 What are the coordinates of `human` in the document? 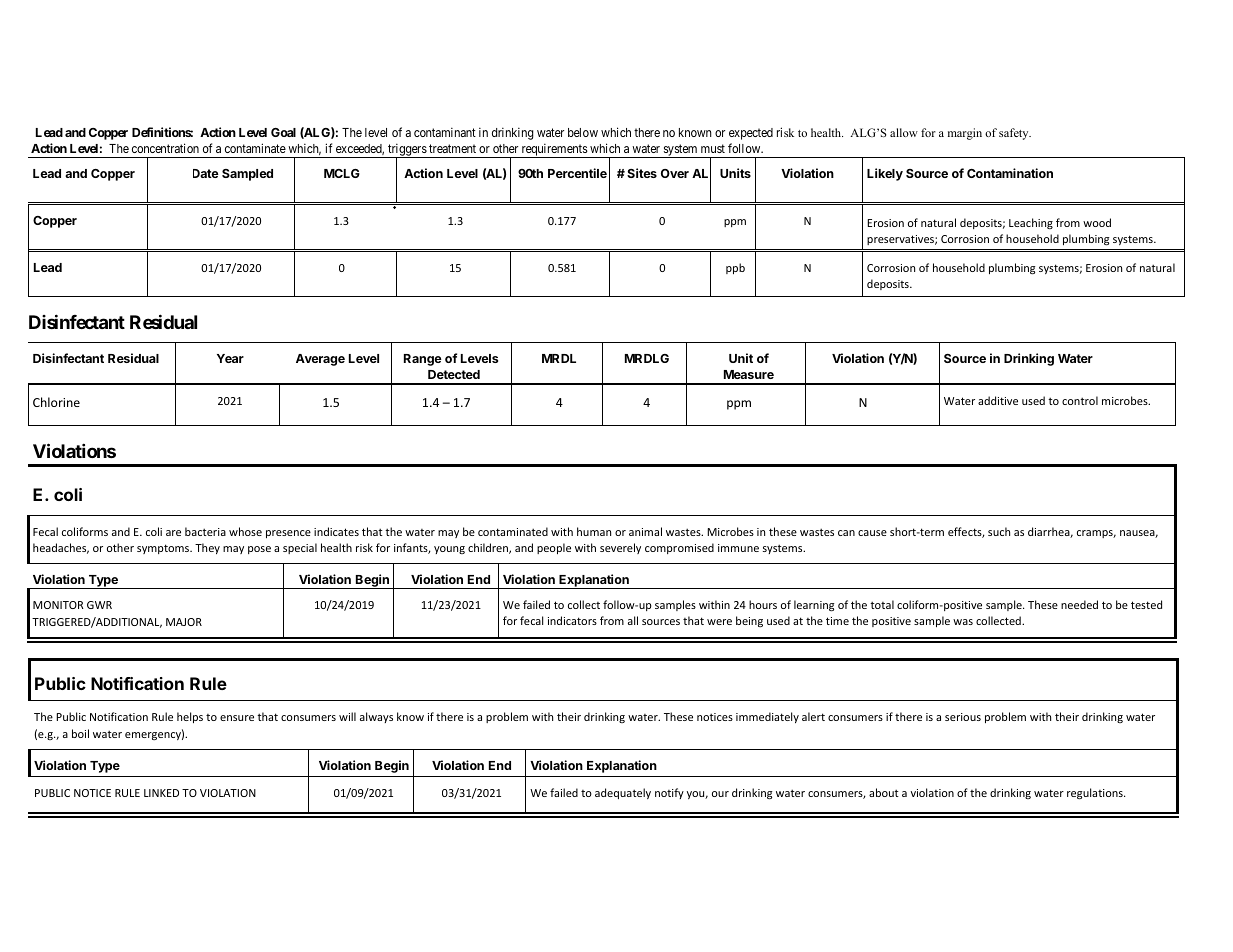 It's located at (594, 531).
